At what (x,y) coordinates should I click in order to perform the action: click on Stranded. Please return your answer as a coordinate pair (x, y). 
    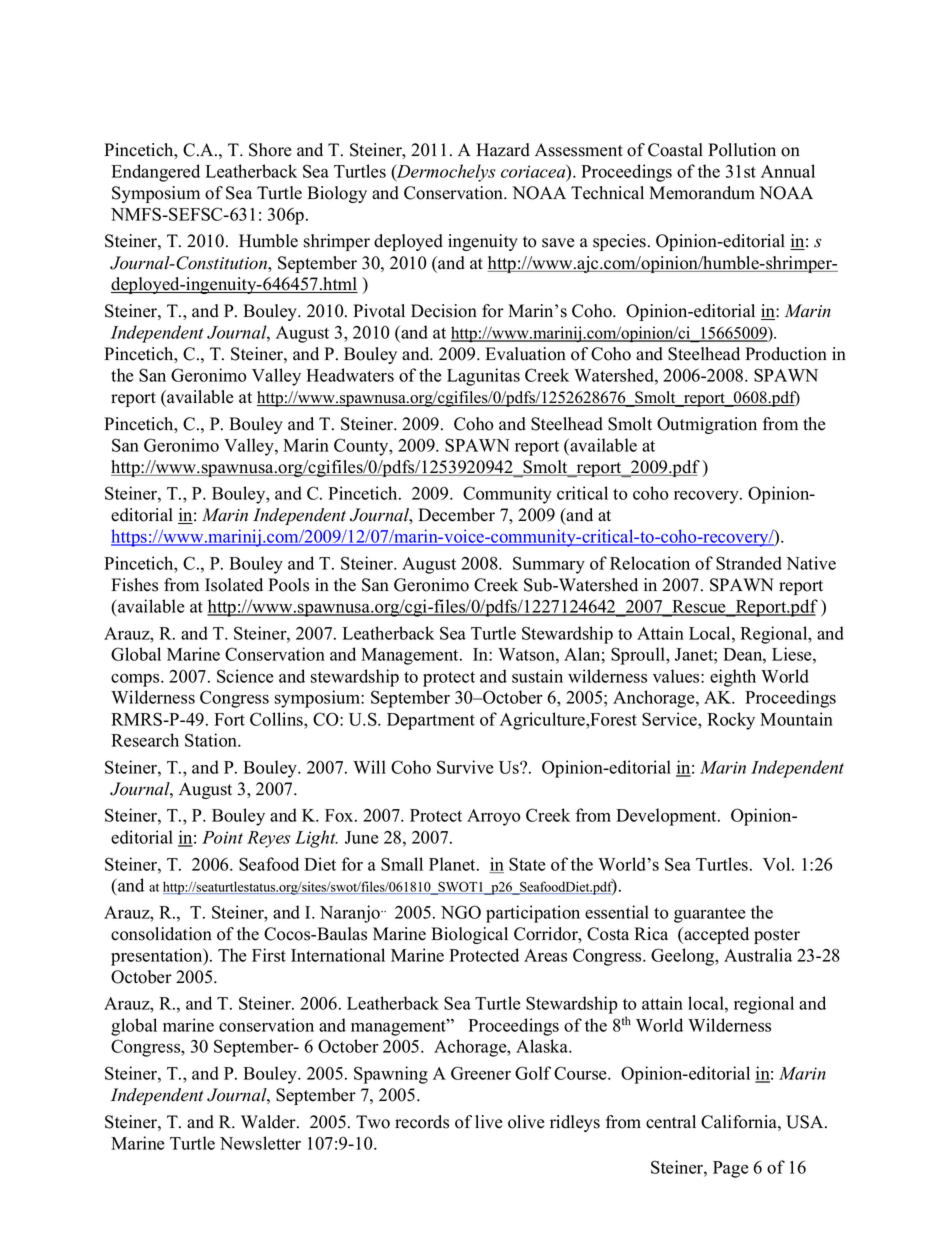
    Looking at the image, I should click on (749, 563).
